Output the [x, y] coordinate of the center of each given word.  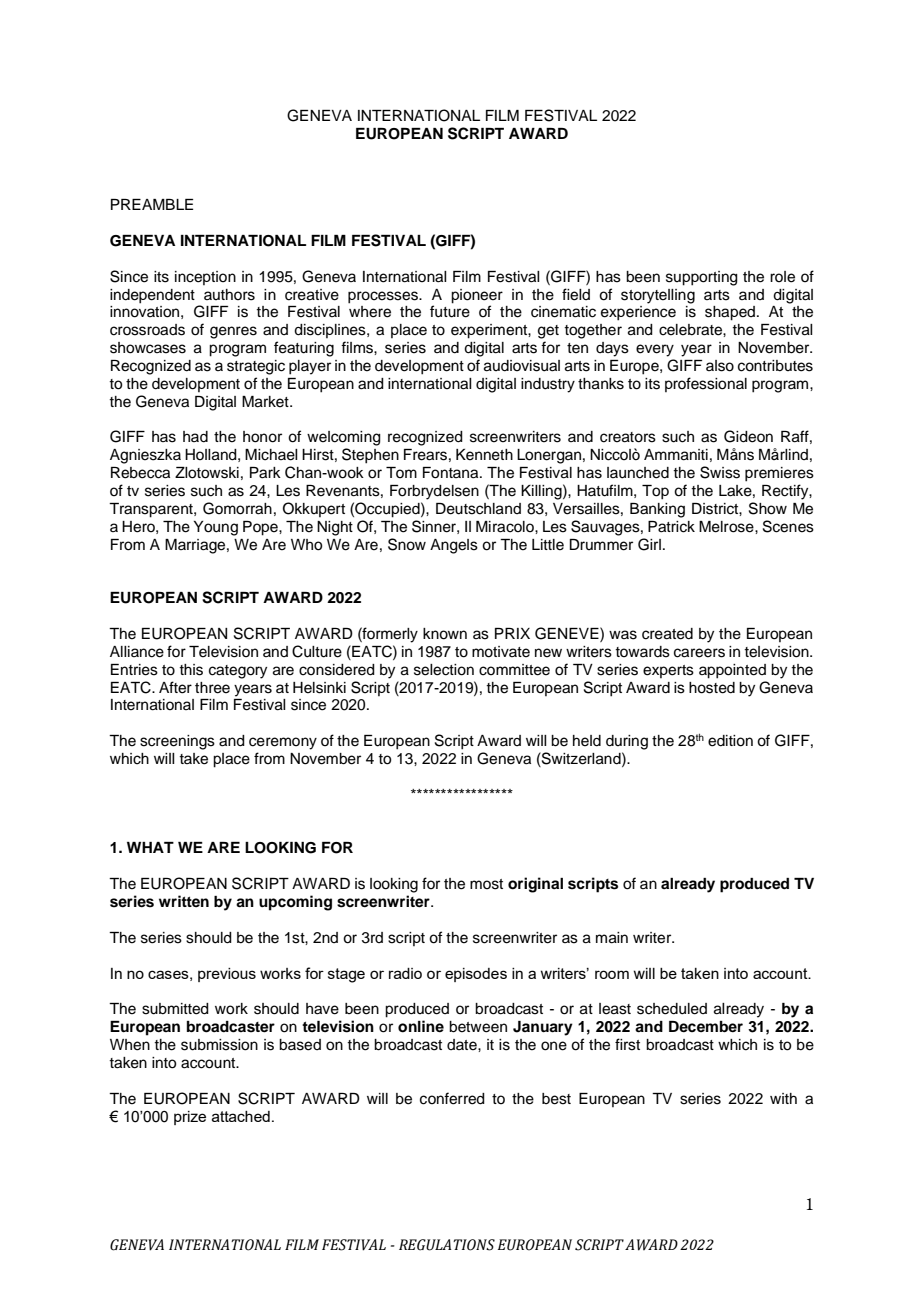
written [184, 901]
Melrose [727, 527]
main [612, 938]
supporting [702, 278]
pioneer [477, 296]
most [486, 884]
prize [190, 1118]
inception [205, 278]
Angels [454, 546]
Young [216, 528]
